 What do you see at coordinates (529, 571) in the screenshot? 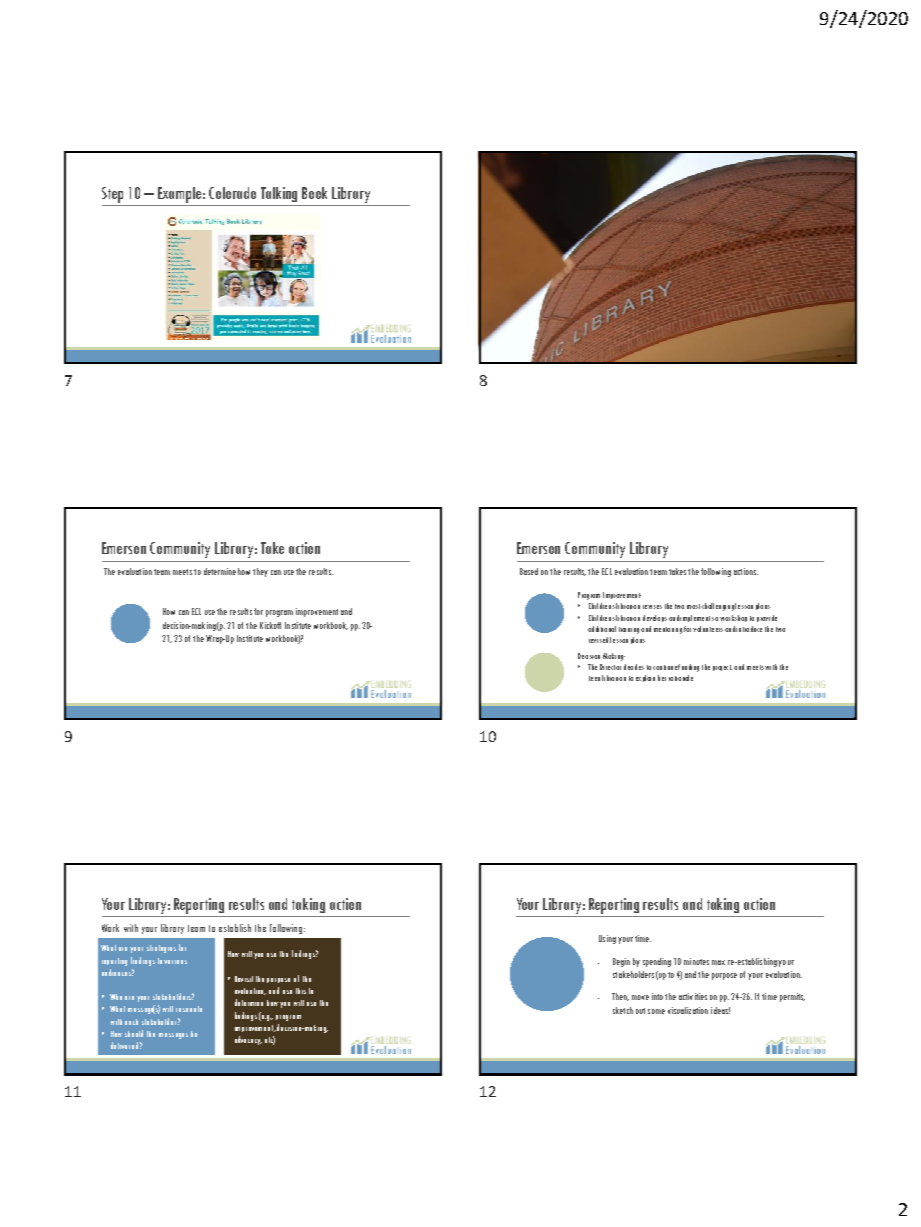
I see `Based` at bounding box center [529, 571].
